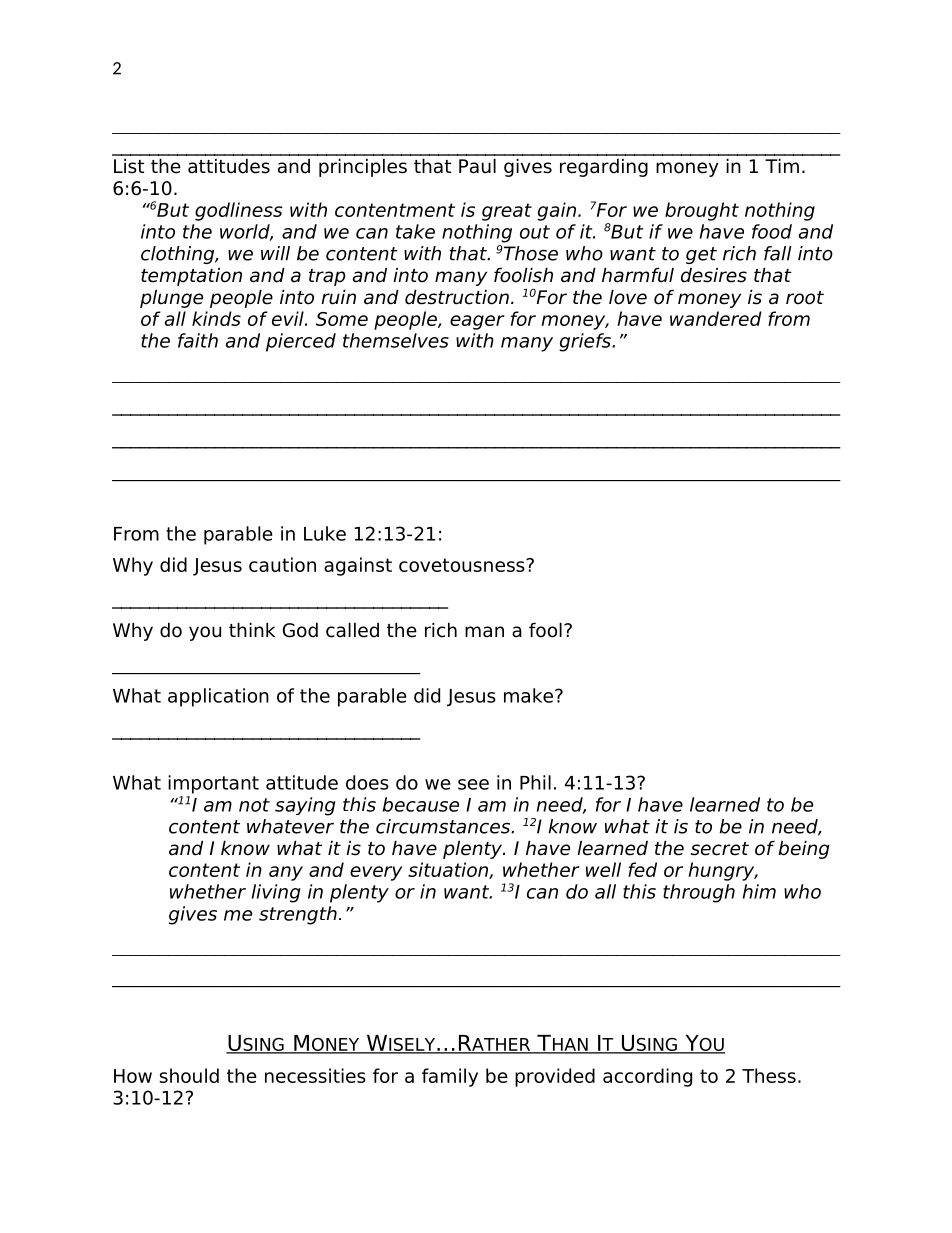 This document has width=952, height=1233. I want to click on godliness, so click(239, 211).
